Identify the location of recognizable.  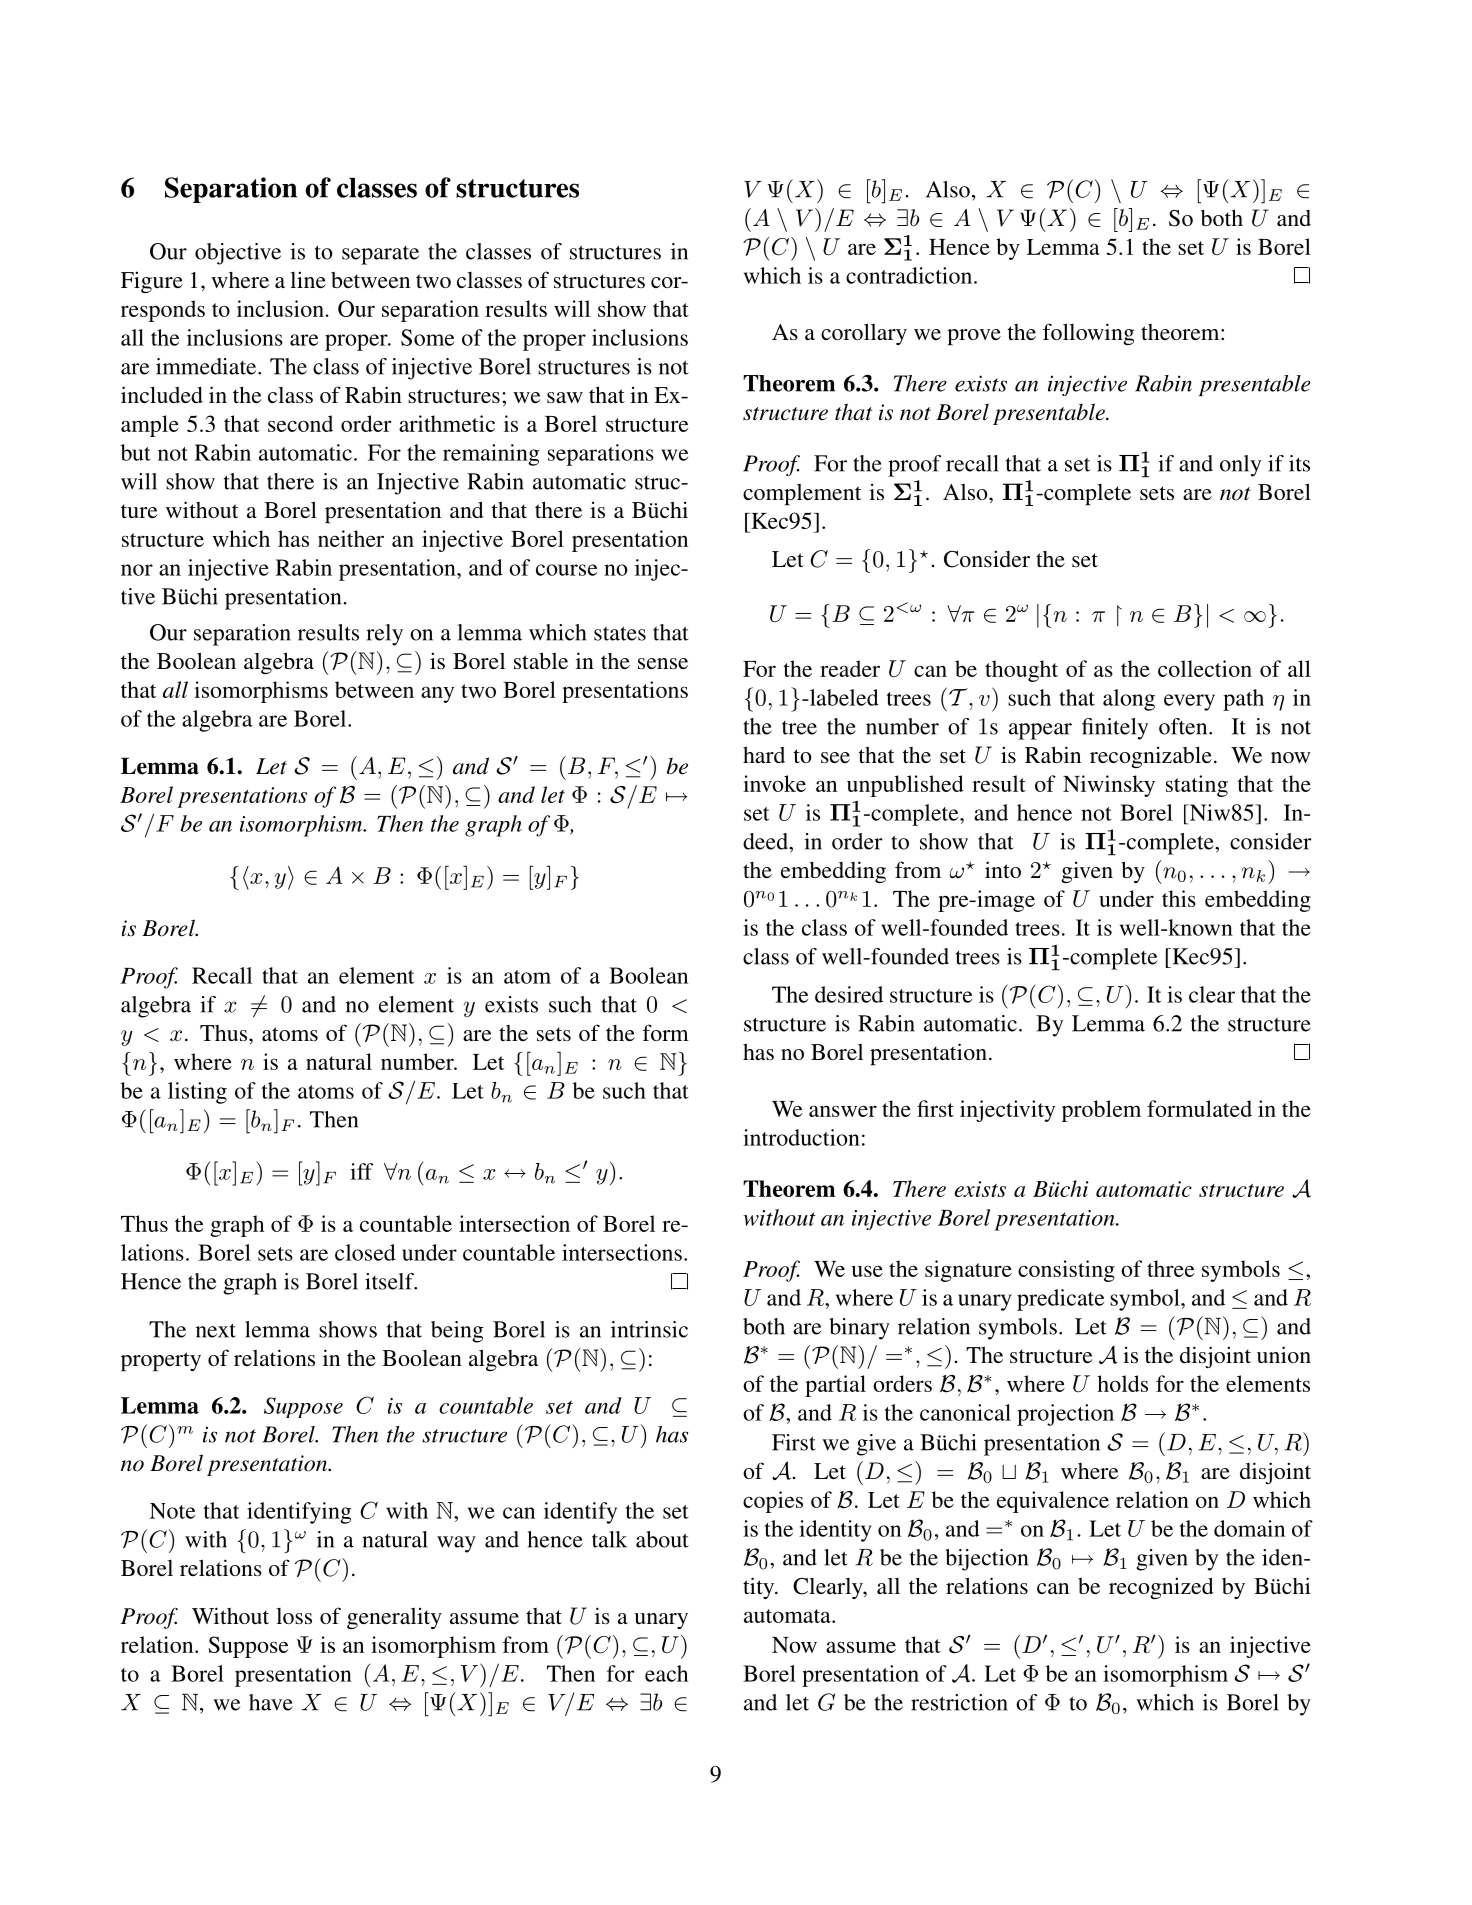
(1151, 757).
